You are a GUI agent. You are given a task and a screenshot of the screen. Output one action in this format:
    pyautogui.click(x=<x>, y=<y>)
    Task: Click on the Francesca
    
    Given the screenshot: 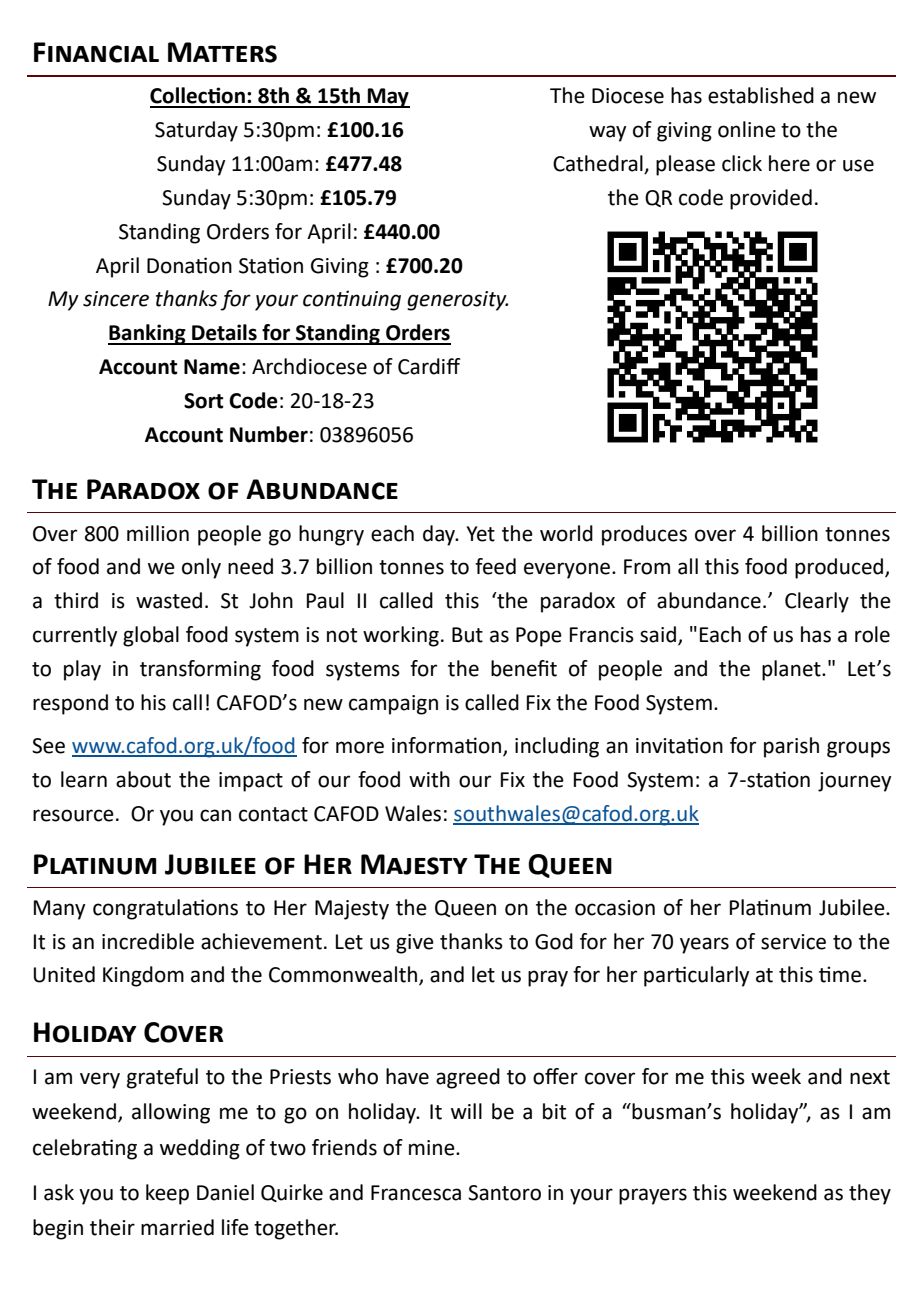 What is the action you would take?
    pyautogui.click(x=416, y=1193)
